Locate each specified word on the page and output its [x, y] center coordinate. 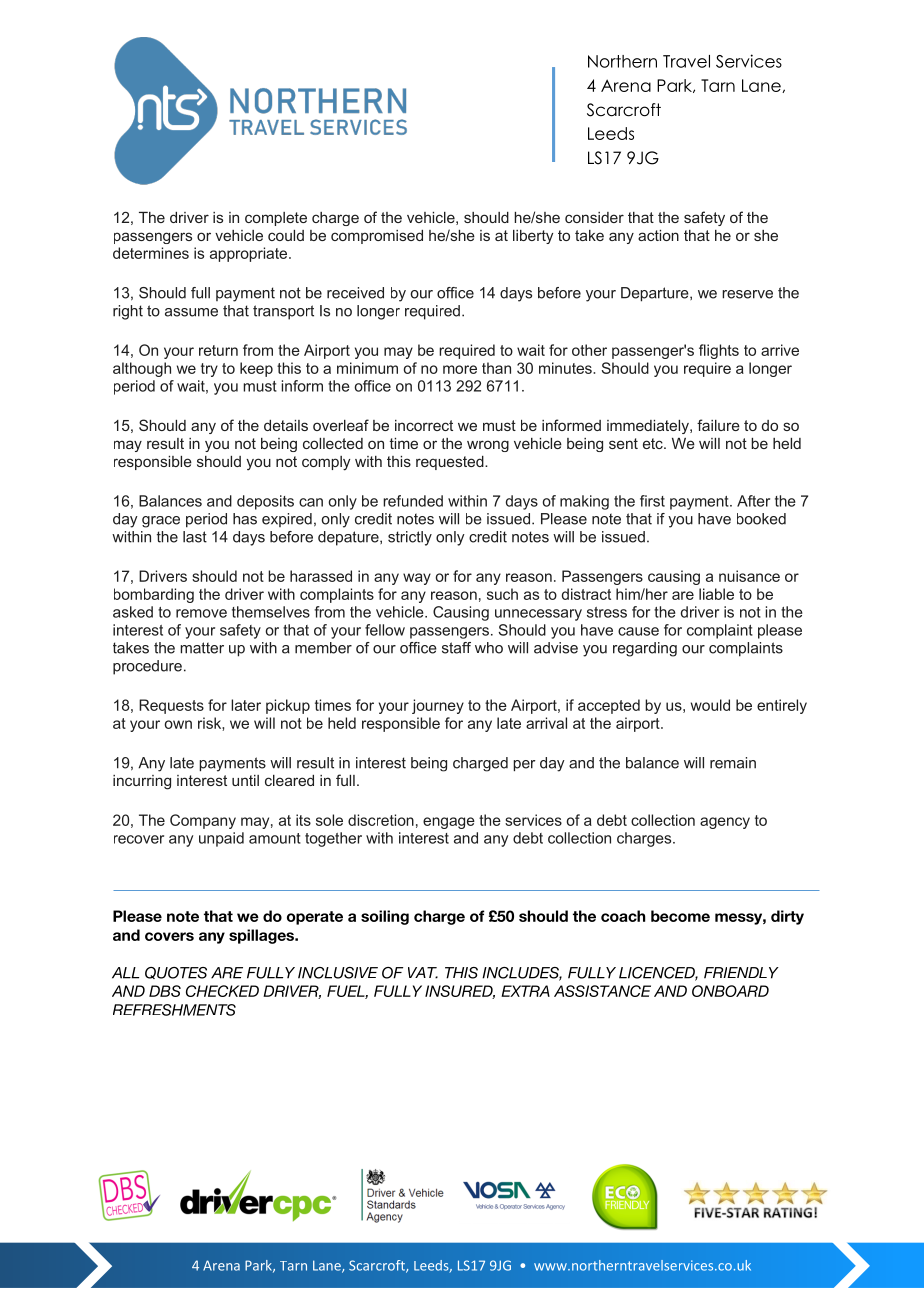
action [658, 235]
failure [718, 425]
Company [203, 821]
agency [725, 823]
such [502, 594]
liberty [533, 237]
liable [716, 594]
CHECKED [222, 991]
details [286, 425]
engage [449, 823]
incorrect [424, 425]
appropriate [250, 254]
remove [201, 613]
